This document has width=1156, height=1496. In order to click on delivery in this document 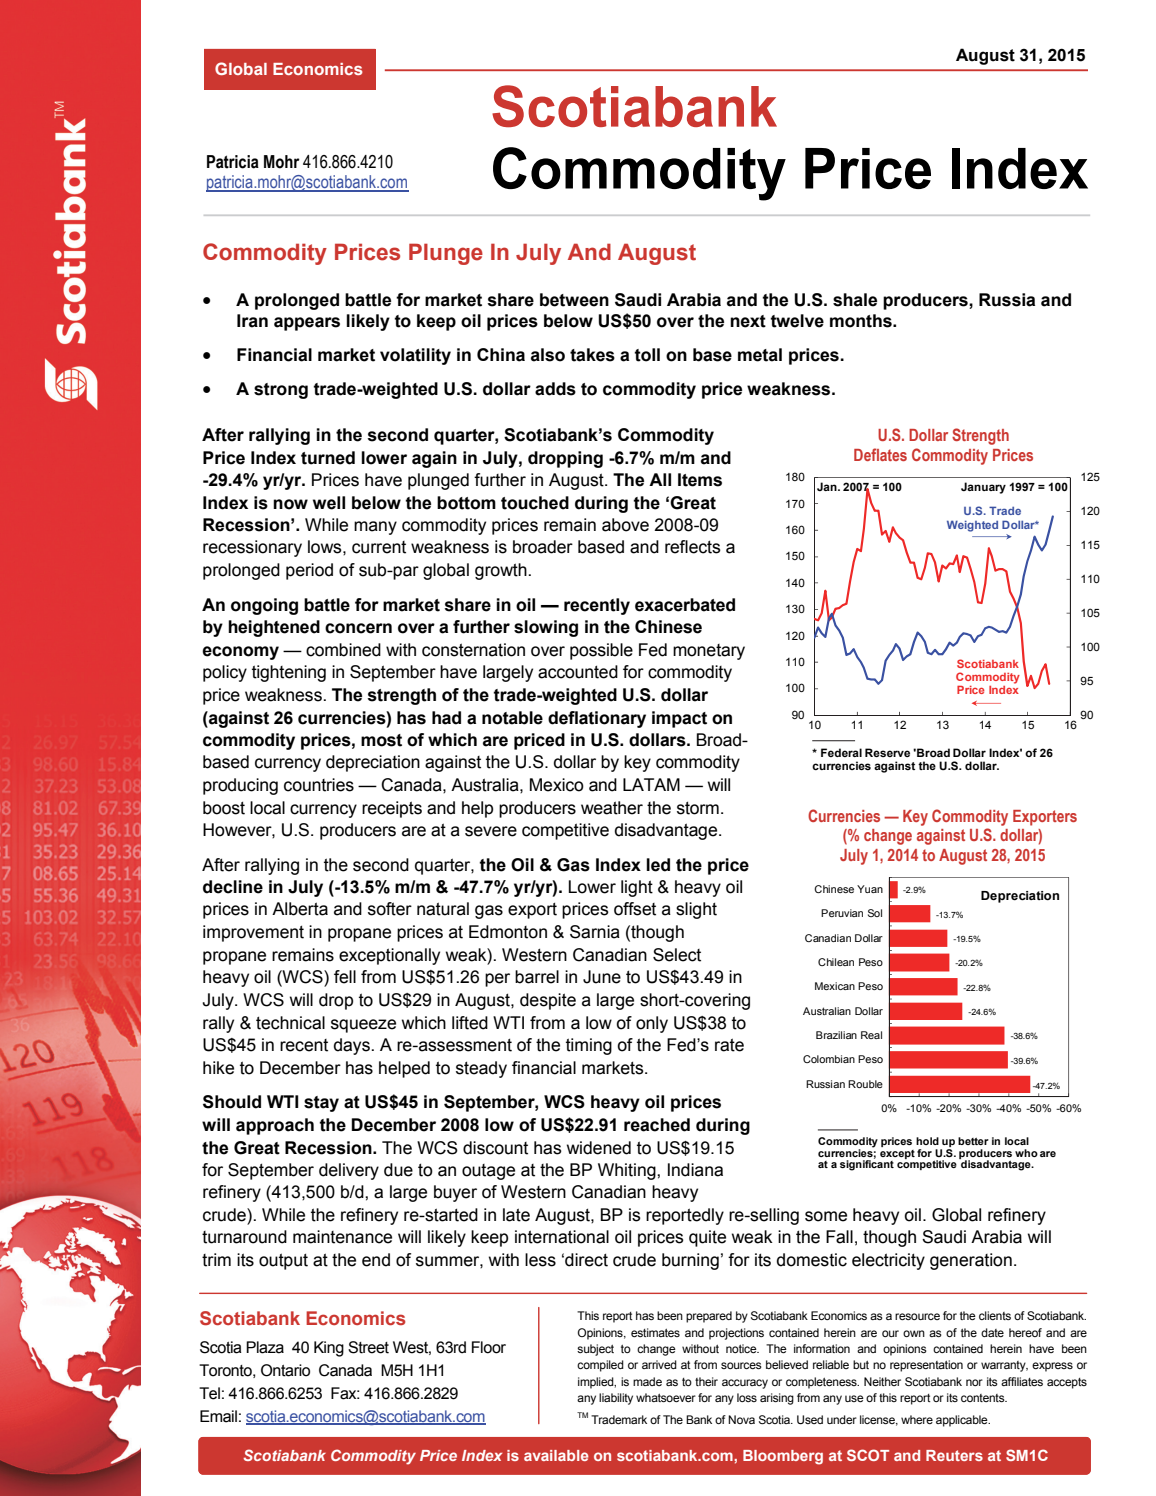, I will do `click(349, 1171)`.
